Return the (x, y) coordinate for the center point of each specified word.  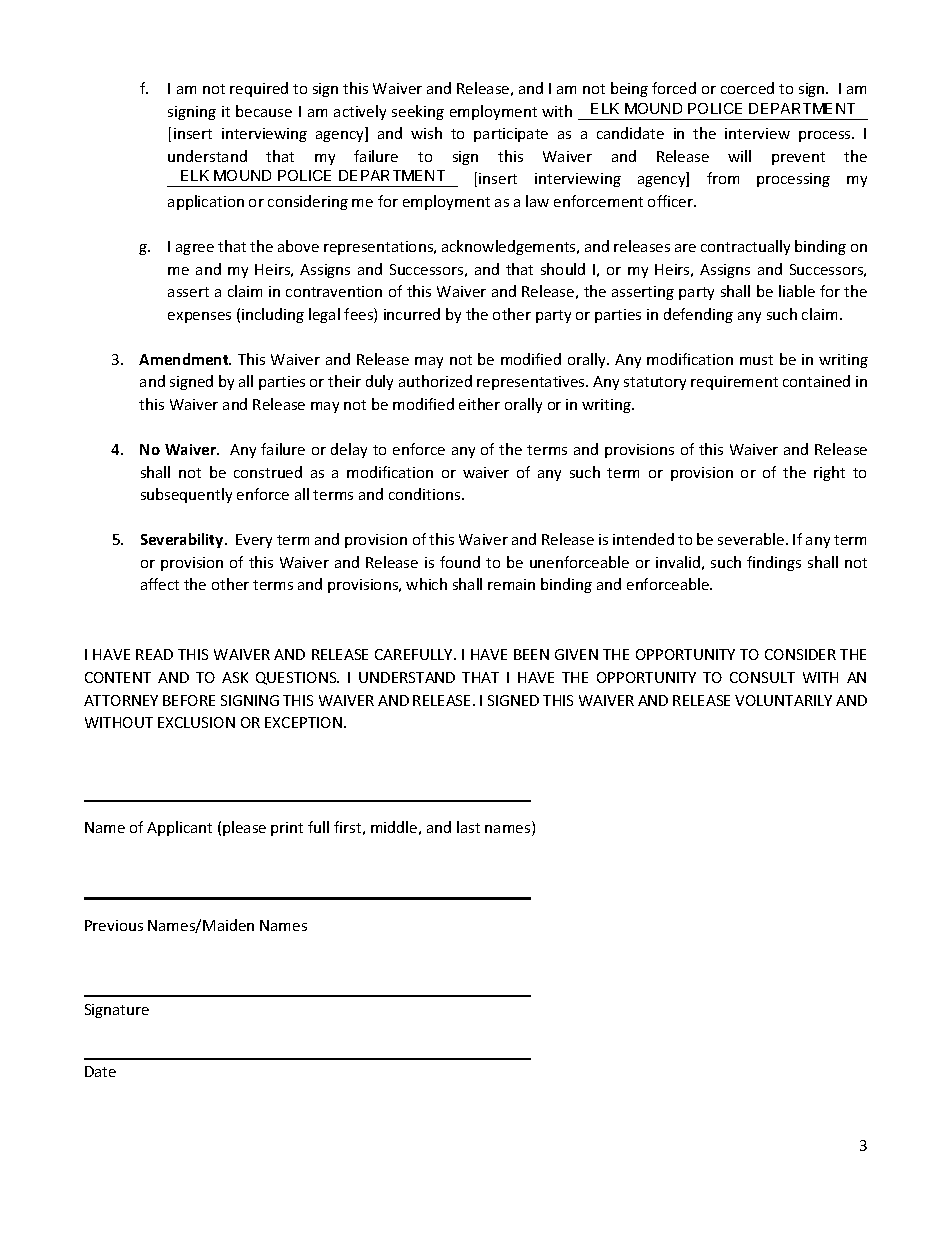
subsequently (186, 495)
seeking (418, 112)
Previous (114, 925)
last (468, 827)
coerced (747, 88)
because (264, 111)
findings (774, 563)
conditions (426, 494)
